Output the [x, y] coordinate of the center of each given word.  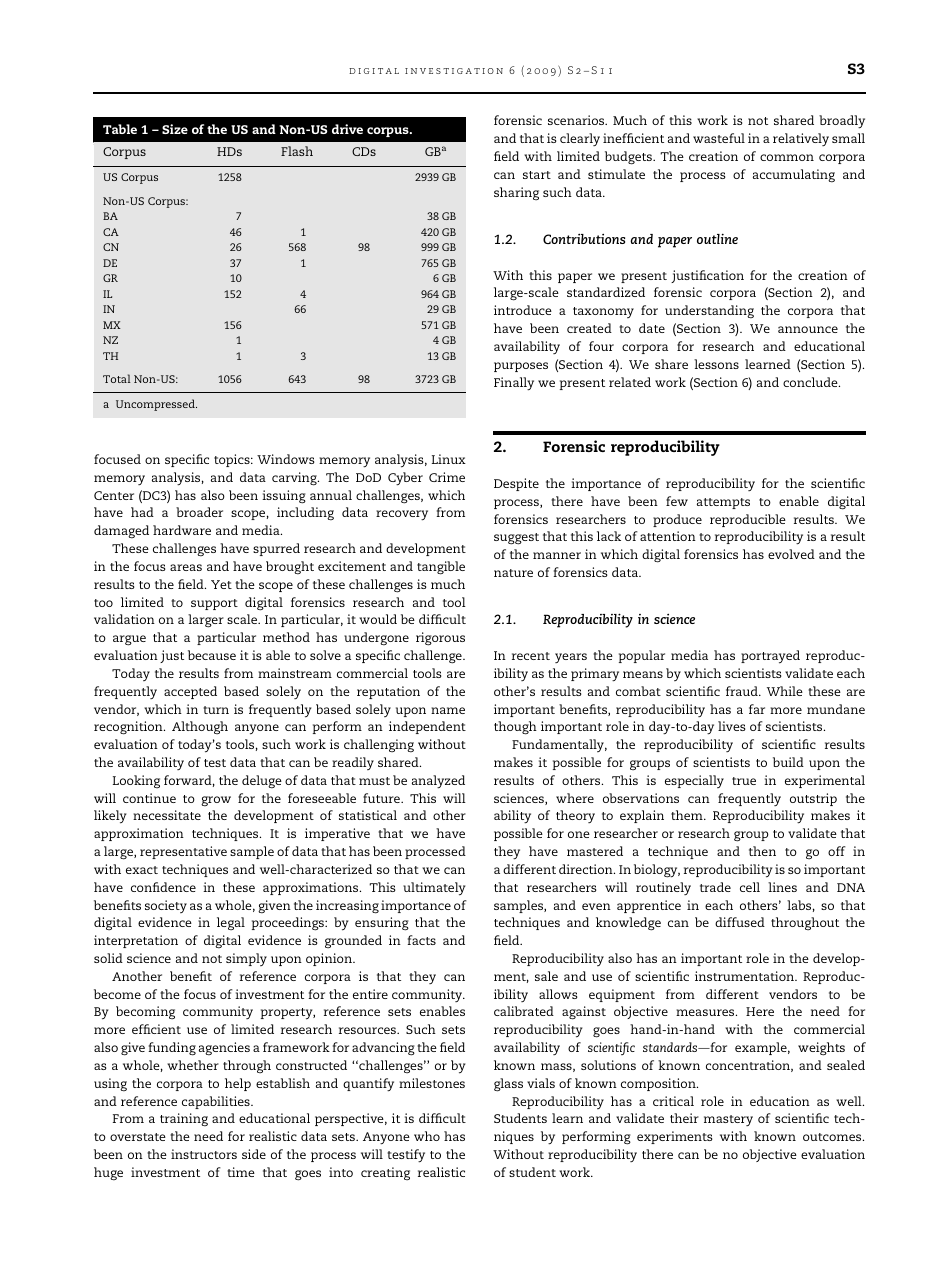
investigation [454, 71]
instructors [204, 1154]
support [214, 604]
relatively [801, 139]
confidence [163, 887]
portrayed [770, 657]
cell [750, 887]
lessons [716, 364]
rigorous [440, 639]
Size [175, 129]
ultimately [434, 889]
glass [508, 1085]
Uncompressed [156, 405]
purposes [521, 367]
